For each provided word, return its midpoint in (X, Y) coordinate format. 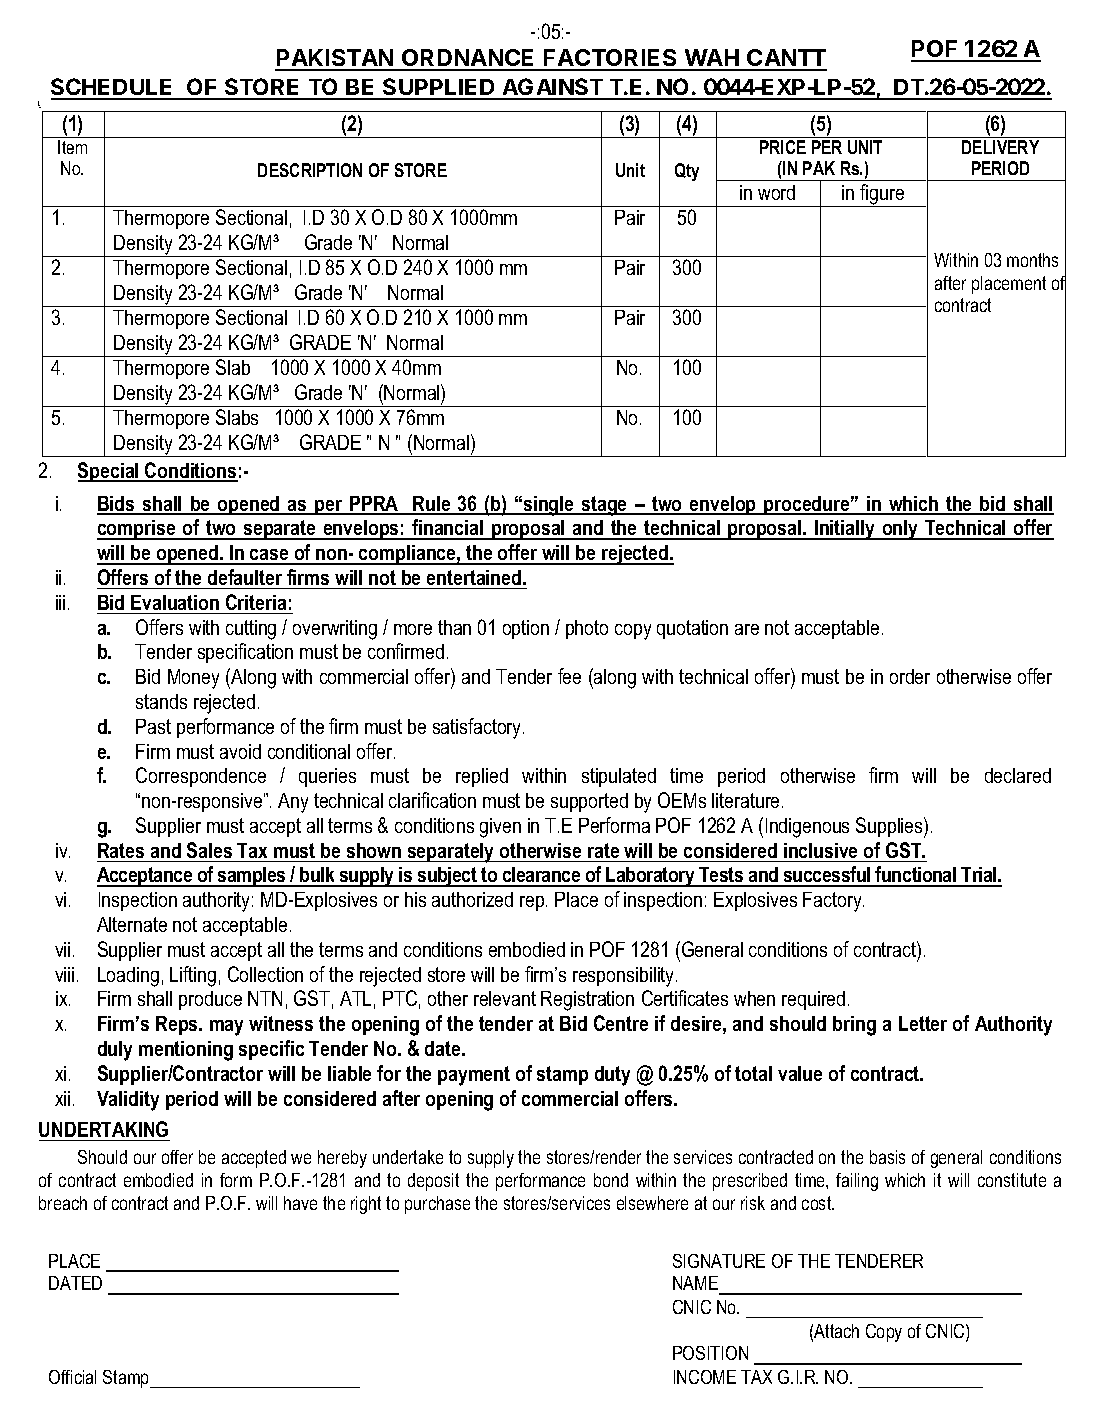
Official (72, 1377)
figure (882, 195)
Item (72, 147)
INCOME (705, 1377)
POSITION (710, 1353)
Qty (687, 172)
